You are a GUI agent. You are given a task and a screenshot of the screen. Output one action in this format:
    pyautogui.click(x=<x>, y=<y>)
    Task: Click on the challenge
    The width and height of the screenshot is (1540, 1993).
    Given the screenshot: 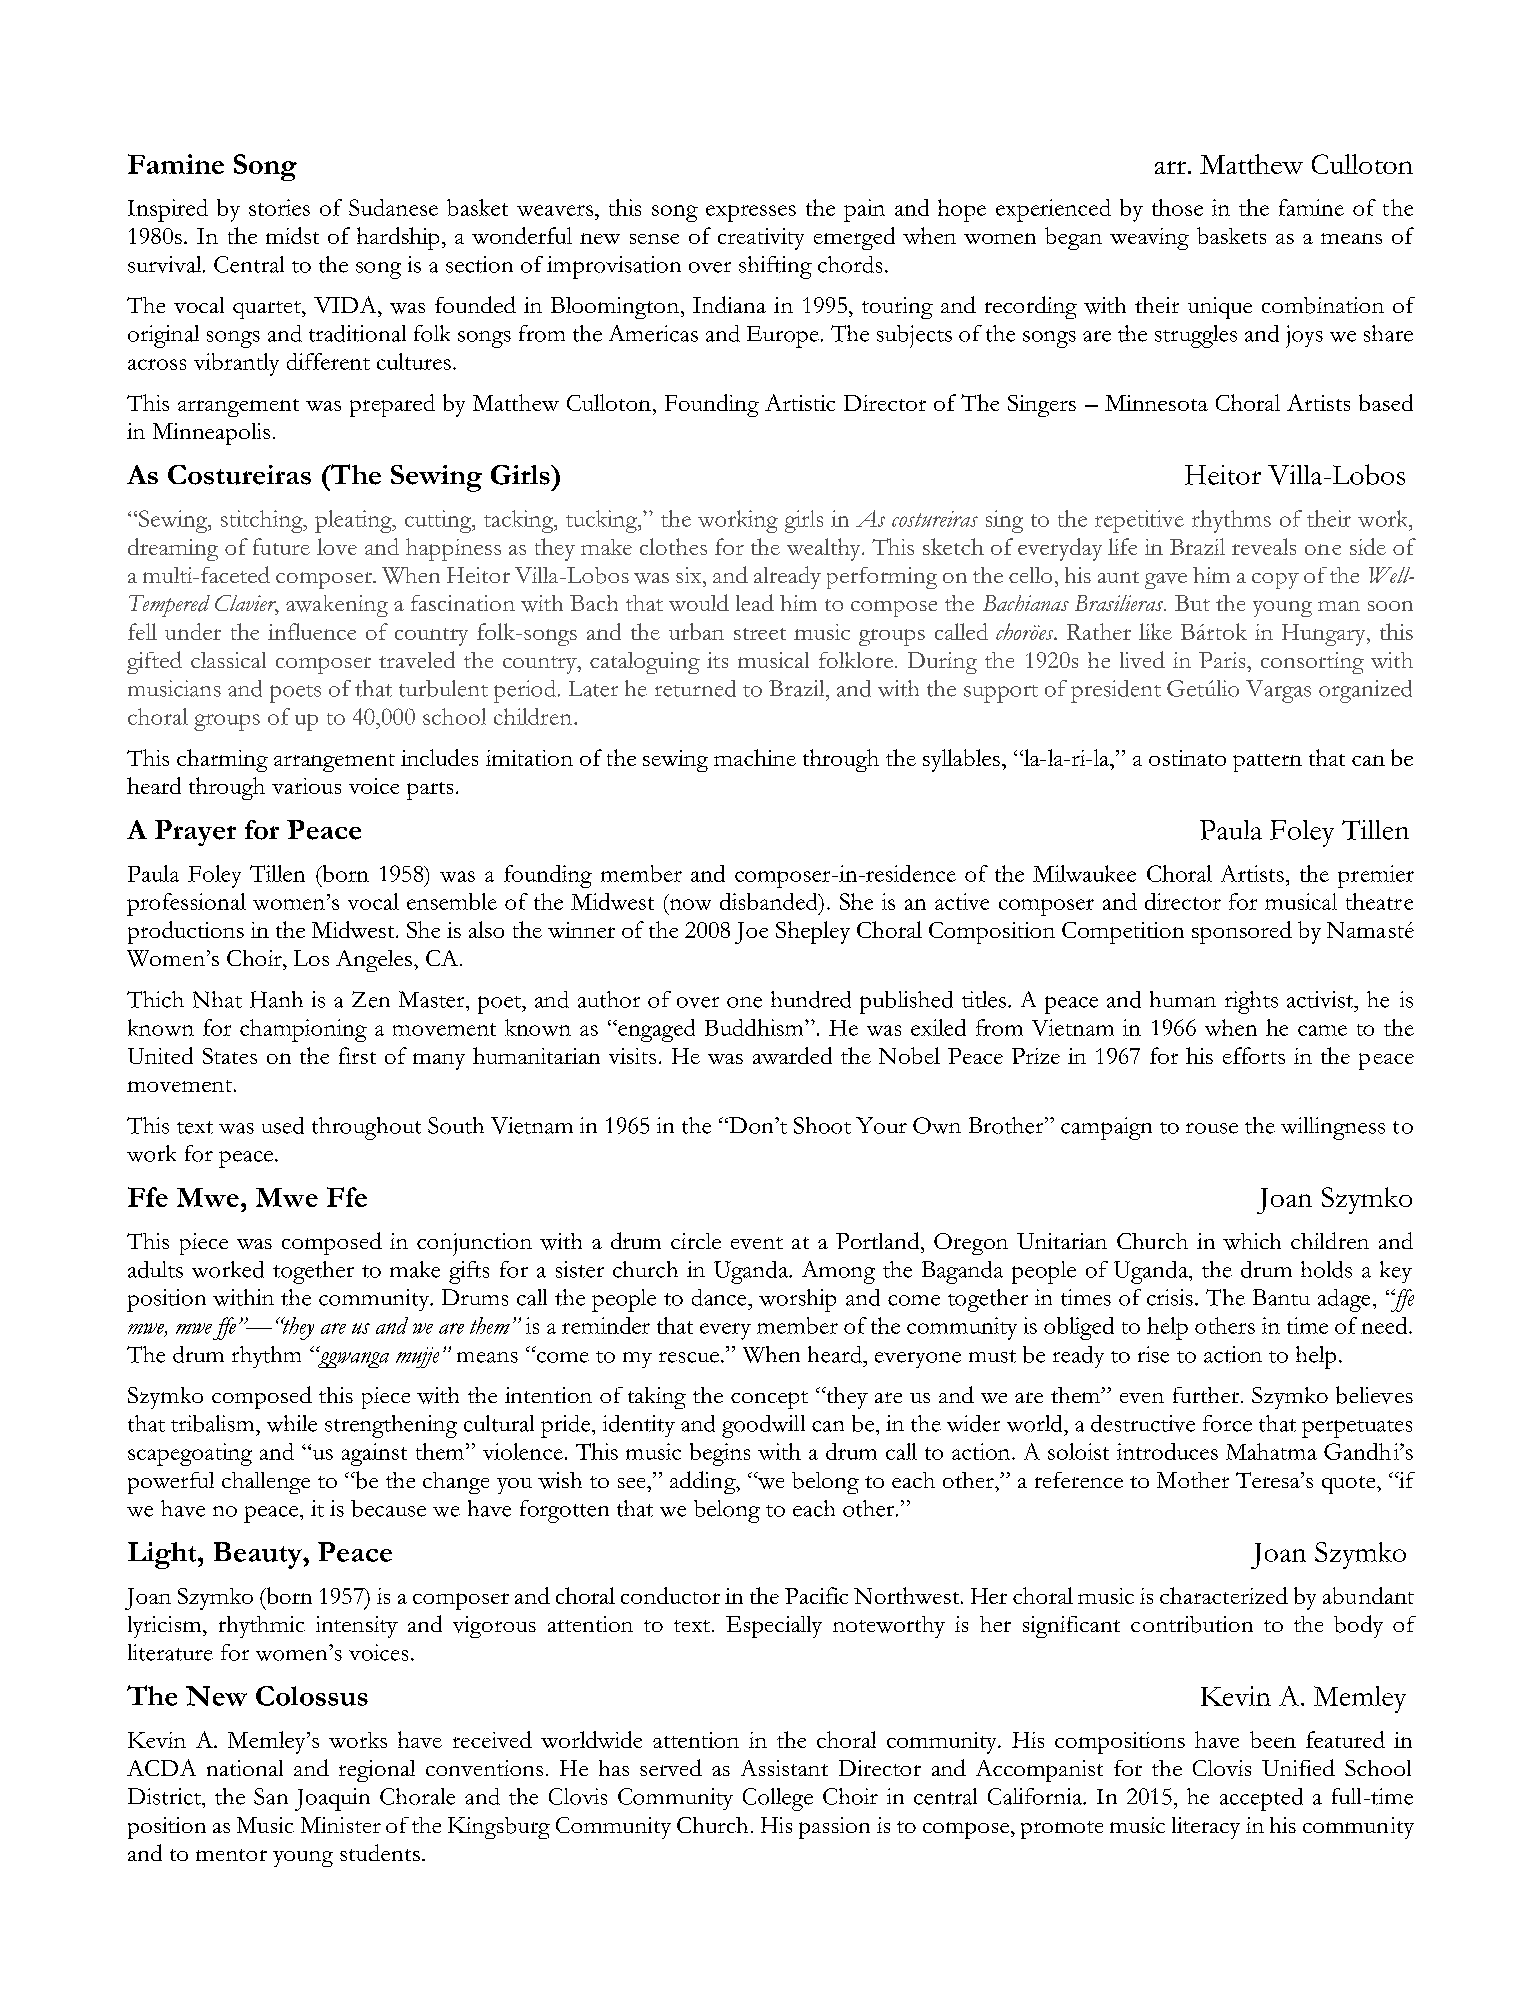 What is the action you would take?
    pyautogui.click(x=266, y=1483)
